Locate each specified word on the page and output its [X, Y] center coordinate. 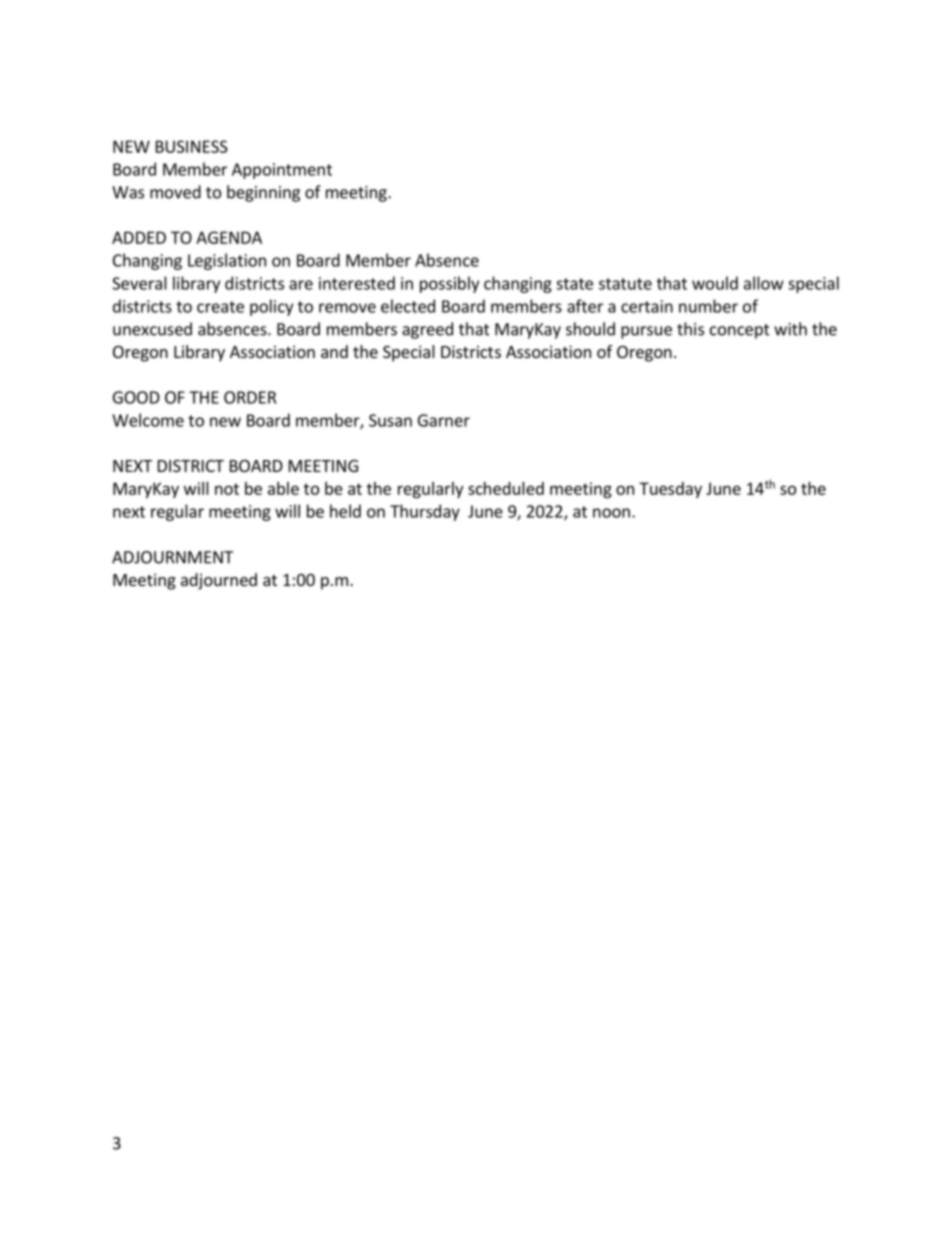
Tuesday [670, 490]
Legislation [227, 261]
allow [764, 283]
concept [740, 331]
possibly [449, 284]
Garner [444, 420]
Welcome [148, 420]
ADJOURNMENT [172, 557]
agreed [427, 330]
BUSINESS [192, 146]
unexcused [152, 329]
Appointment [282, 171]
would [715, 283]
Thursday [425, 512]
